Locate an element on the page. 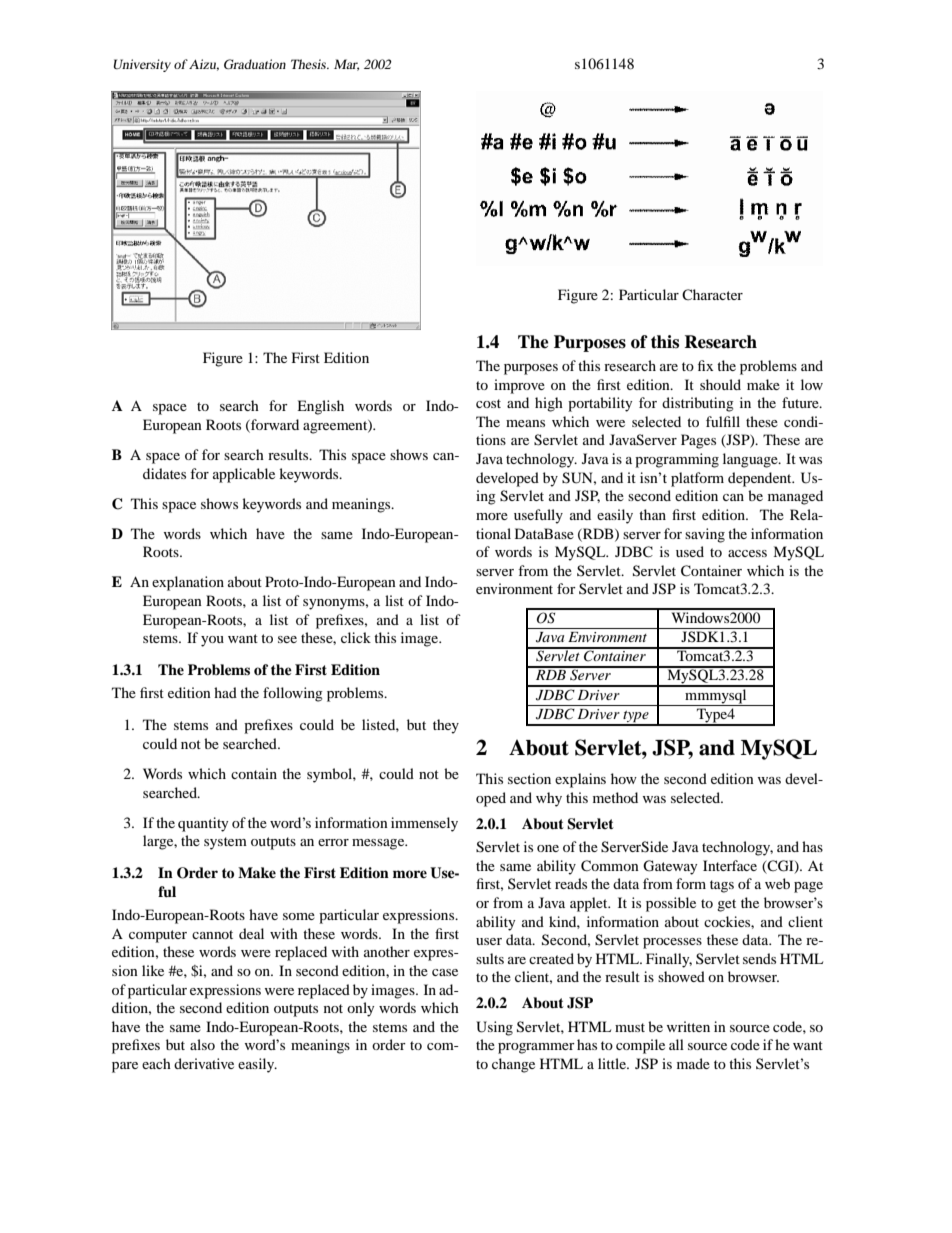 This image has width=952, height=1233. Character is located at coordinates (712, 294).
